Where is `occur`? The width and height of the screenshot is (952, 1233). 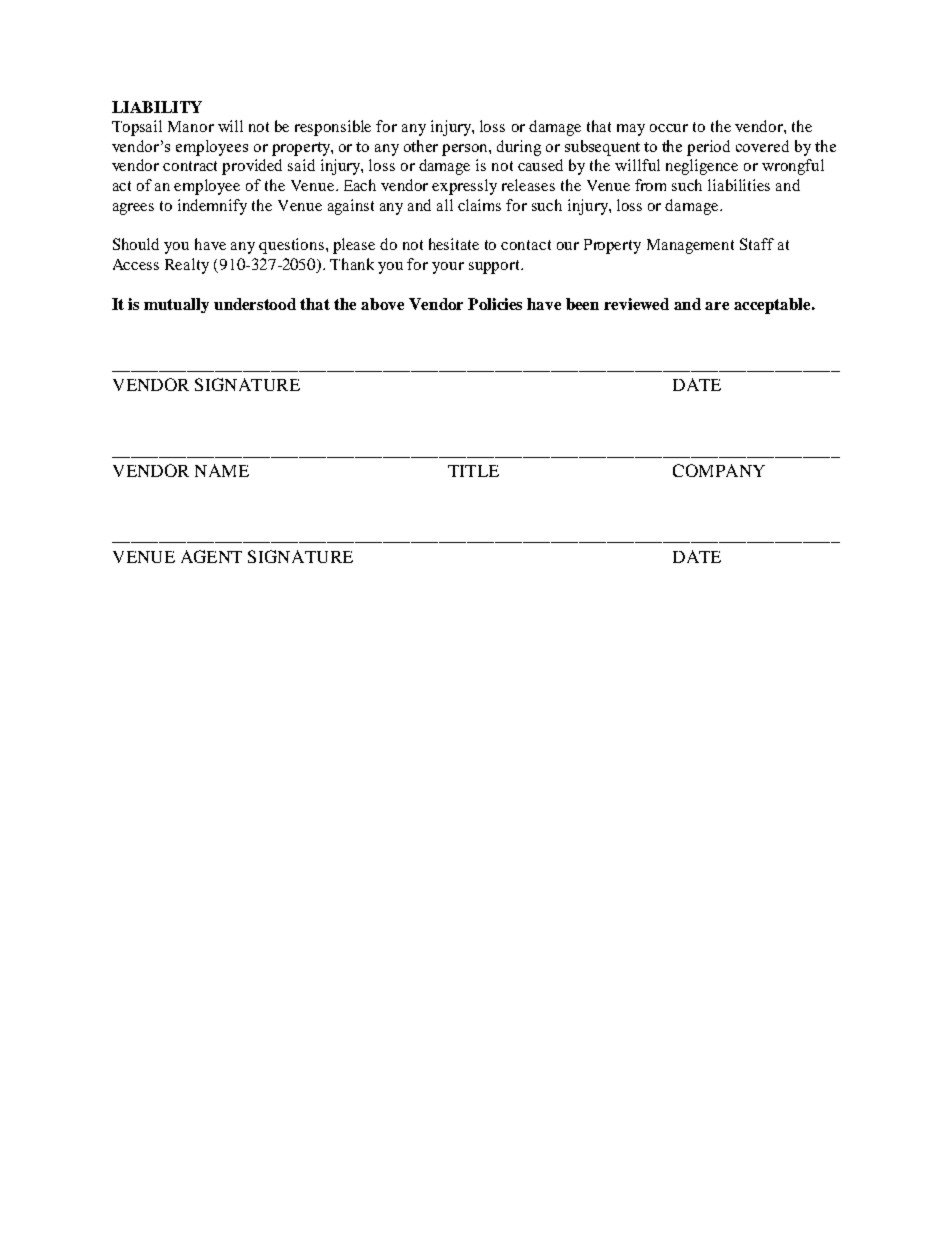 occur is located at coordinates (669, 128).
